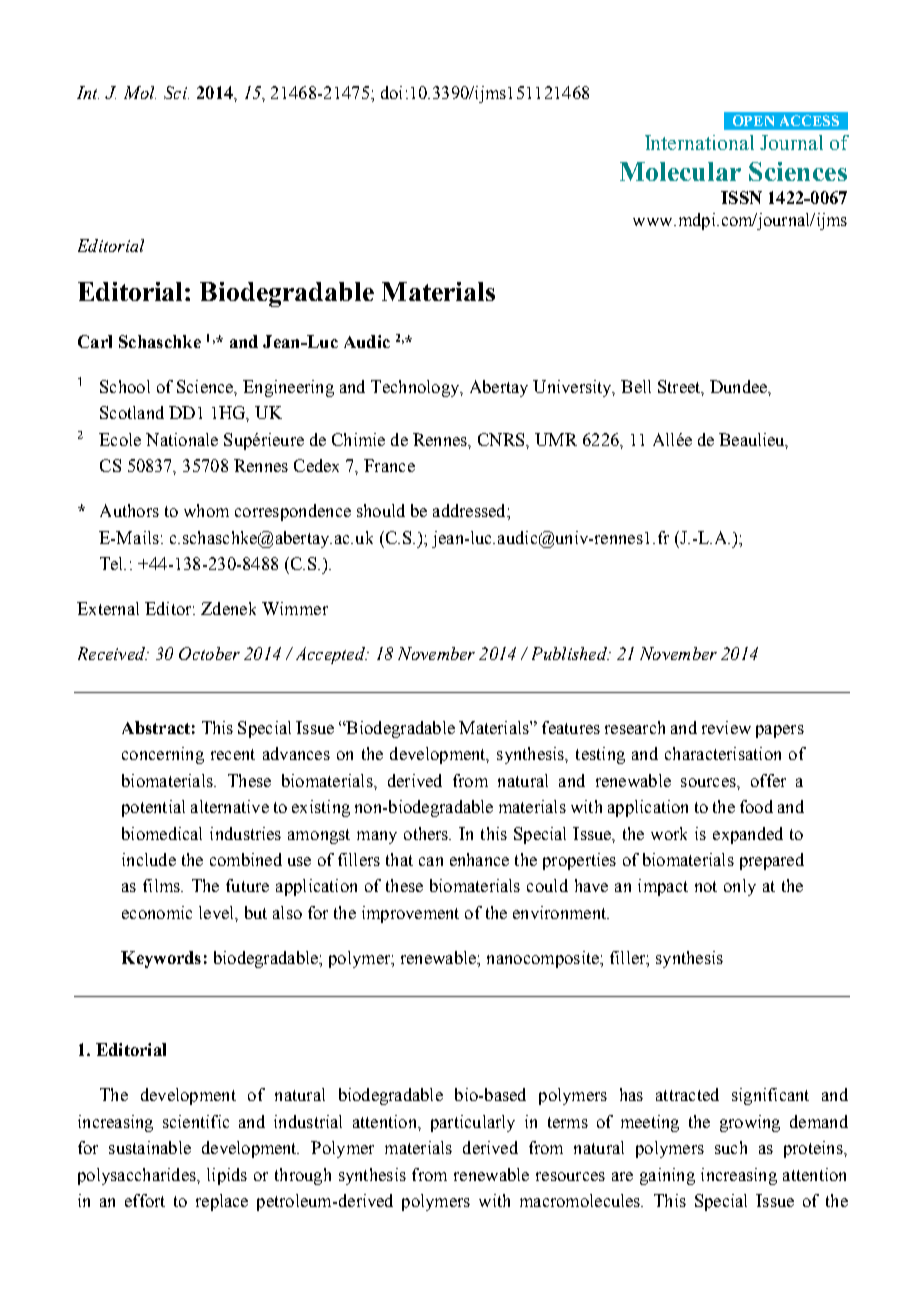 This screenshot has width=924, height=1308. Describe the element at coordinates (570, 653) in the screenshot. I see `Published` at that location.
